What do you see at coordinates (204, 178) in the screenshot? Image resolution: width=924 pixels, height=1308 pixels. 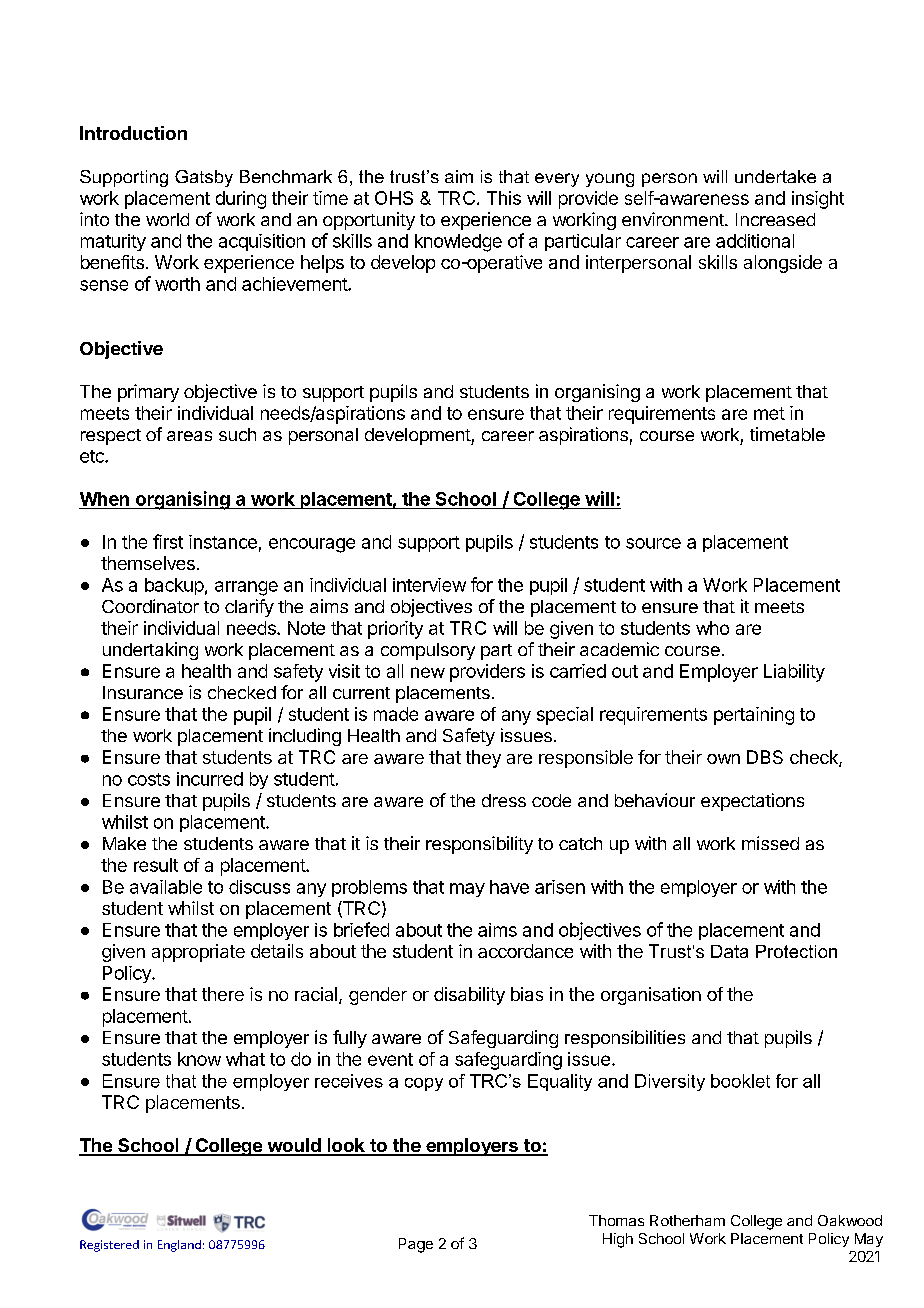 I see `Gatsby` at bounding box center [204, 178].
